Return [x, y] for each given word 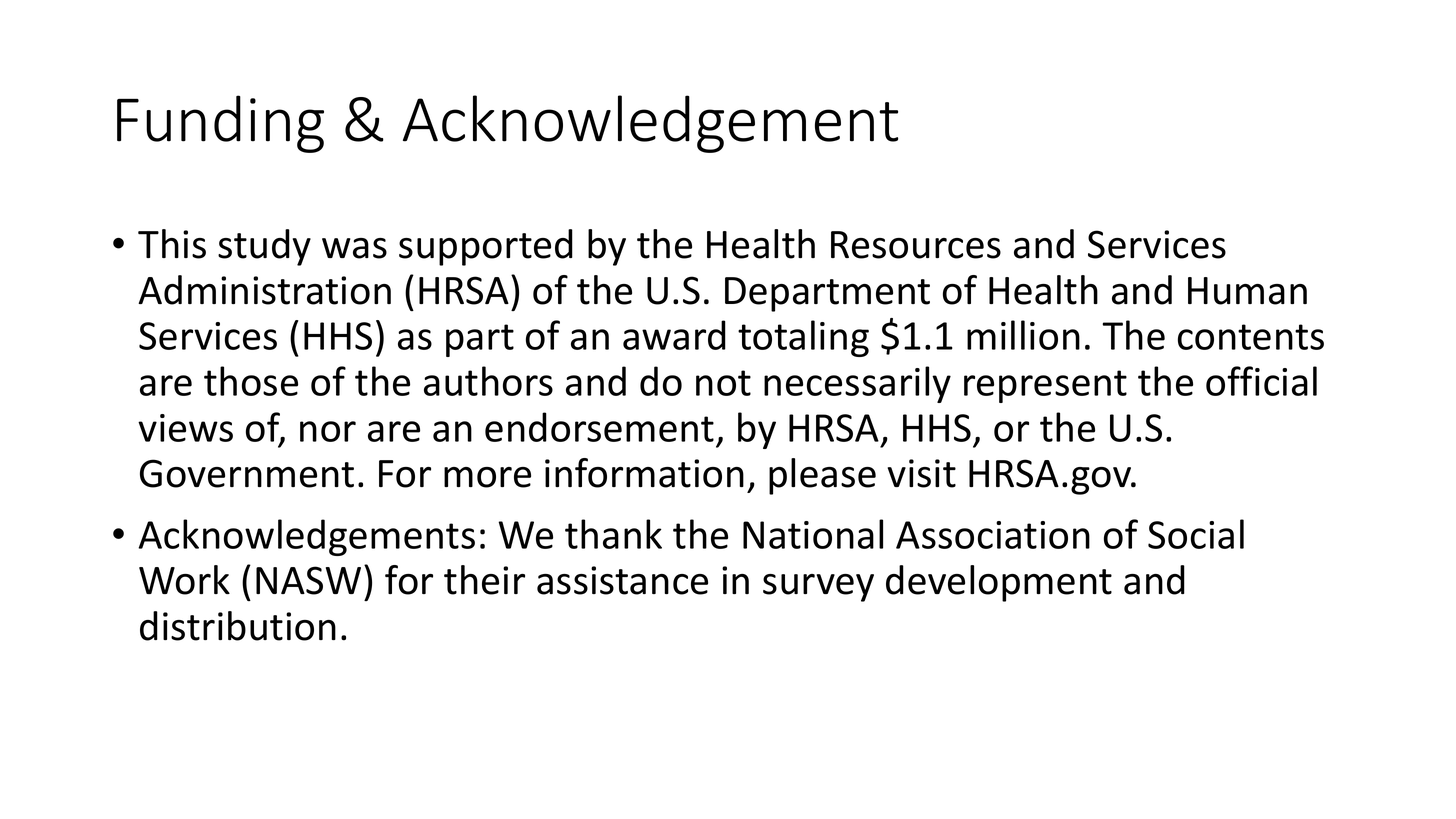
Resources [916, 245]
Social [1196, 534]
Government [247, 473]
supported [486, 247]
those [251, 381]
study [264, 247]
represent [1045, 386]
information [644, 473]
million [1023, 335]
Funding [220, 124]
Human [1247, 291]
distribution [238, 626]
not [723, 383]
